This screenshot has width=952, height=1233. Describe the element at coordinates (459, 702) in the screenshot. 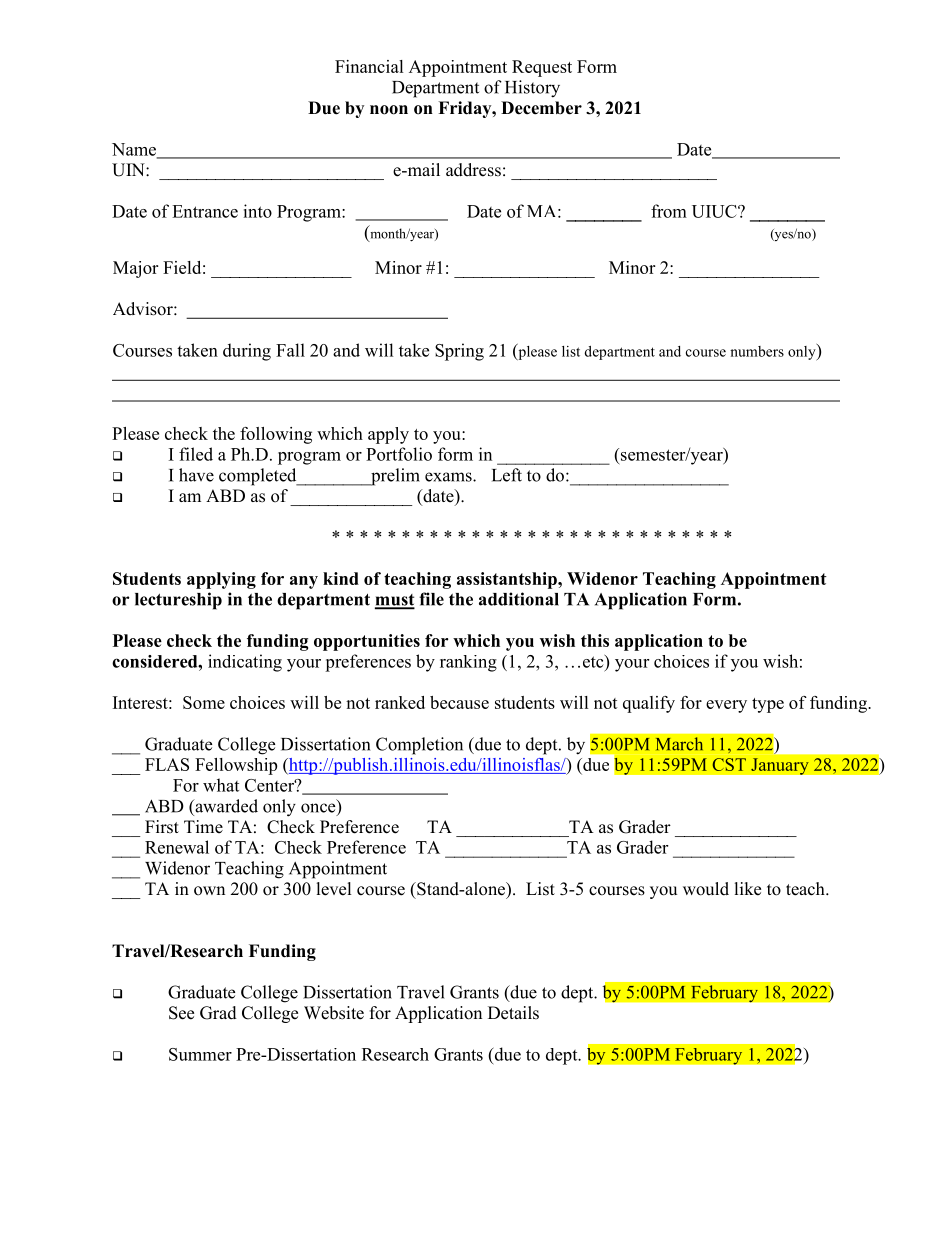

I see `because` at that location.
